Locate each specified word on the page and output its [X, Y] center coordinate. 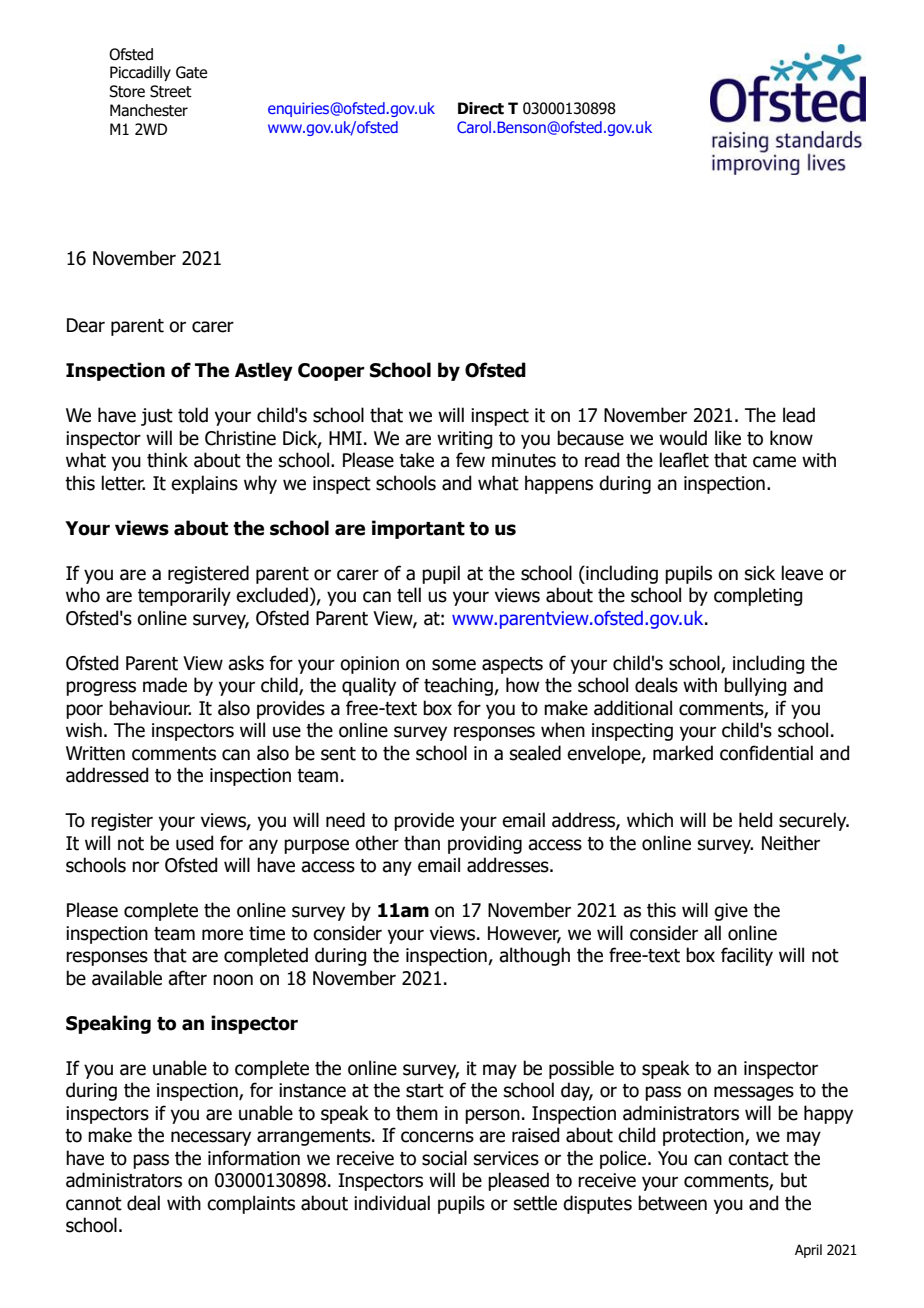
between [672, 1203]
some [454, 665]
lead [799, 415]
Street [171, 91]
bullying [755, 686]
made [165, 685]
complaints [251, 1204]
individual [392, 1203]
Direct [481, 108]
